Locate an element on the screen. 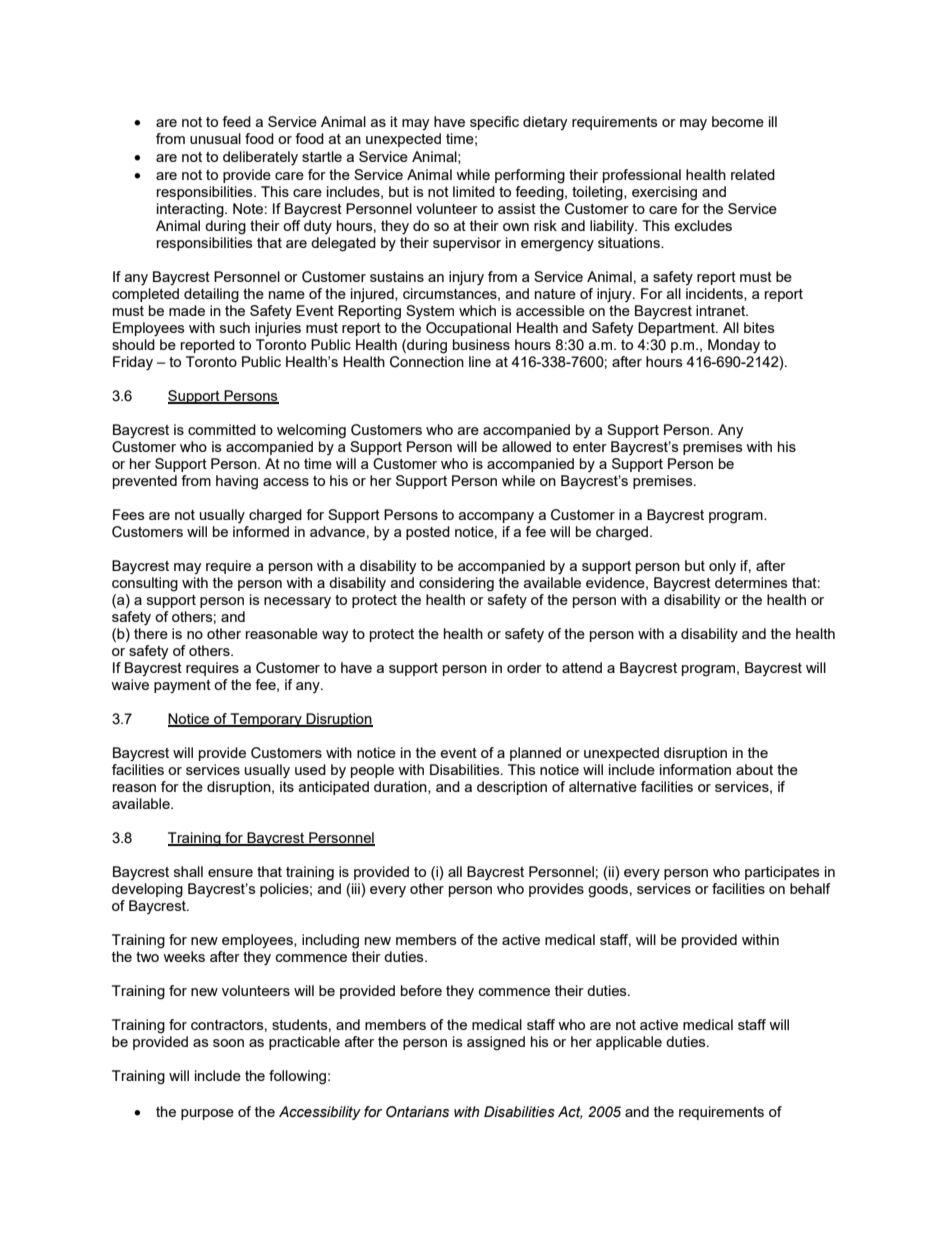  assigned is located at coordinates (496, 1043).
